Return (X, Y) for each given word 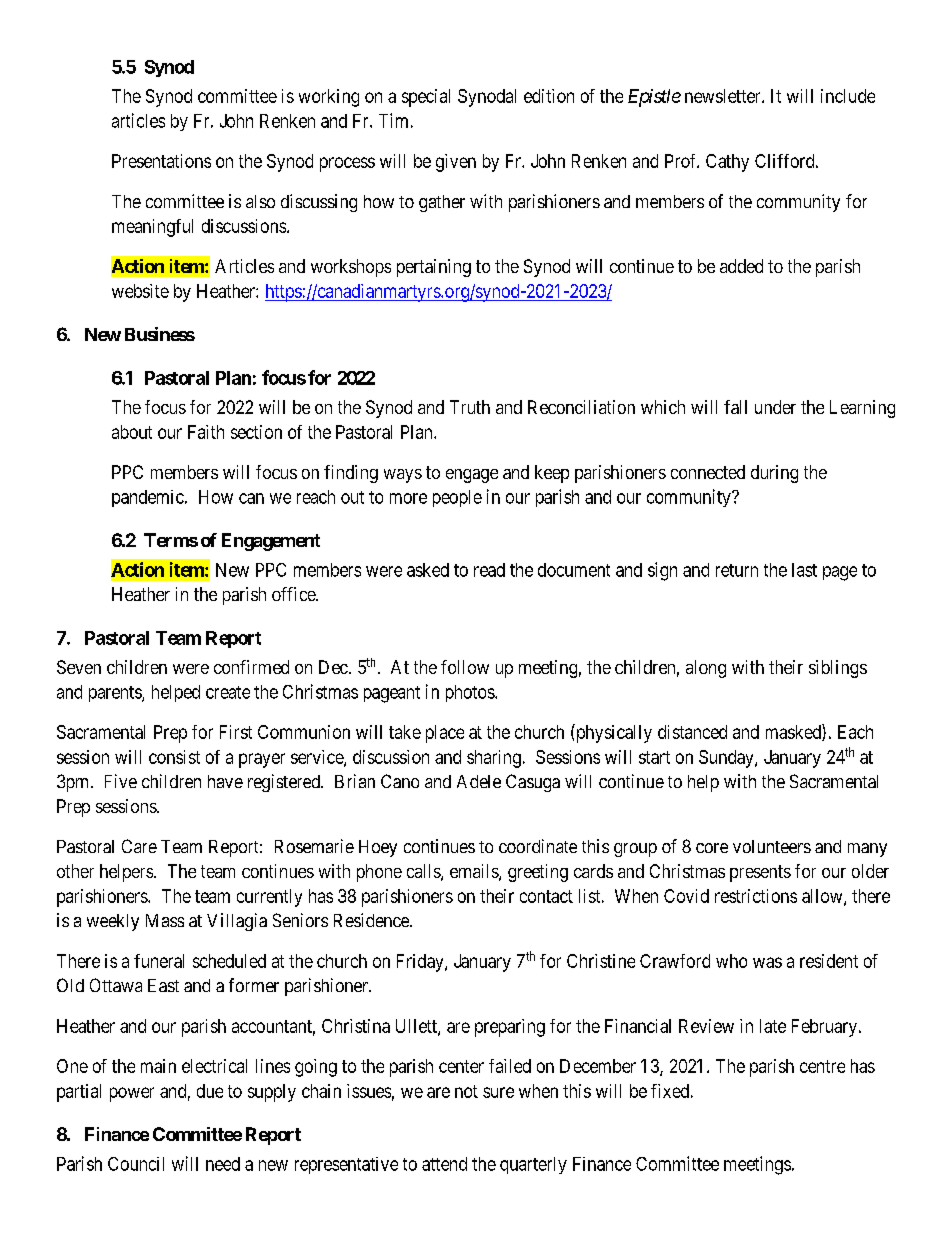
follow (465, 667)
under (775, 407)
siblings (838, 669)
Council (136, 1164)
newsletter (724, 96)
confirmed (251, 667)
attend (444, 1164)
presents (760, 873)
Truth (470, 407)
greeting (538, 873)
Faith (206, 432)
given (456, 163)
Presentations (161, 161)
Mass (165, 920)
